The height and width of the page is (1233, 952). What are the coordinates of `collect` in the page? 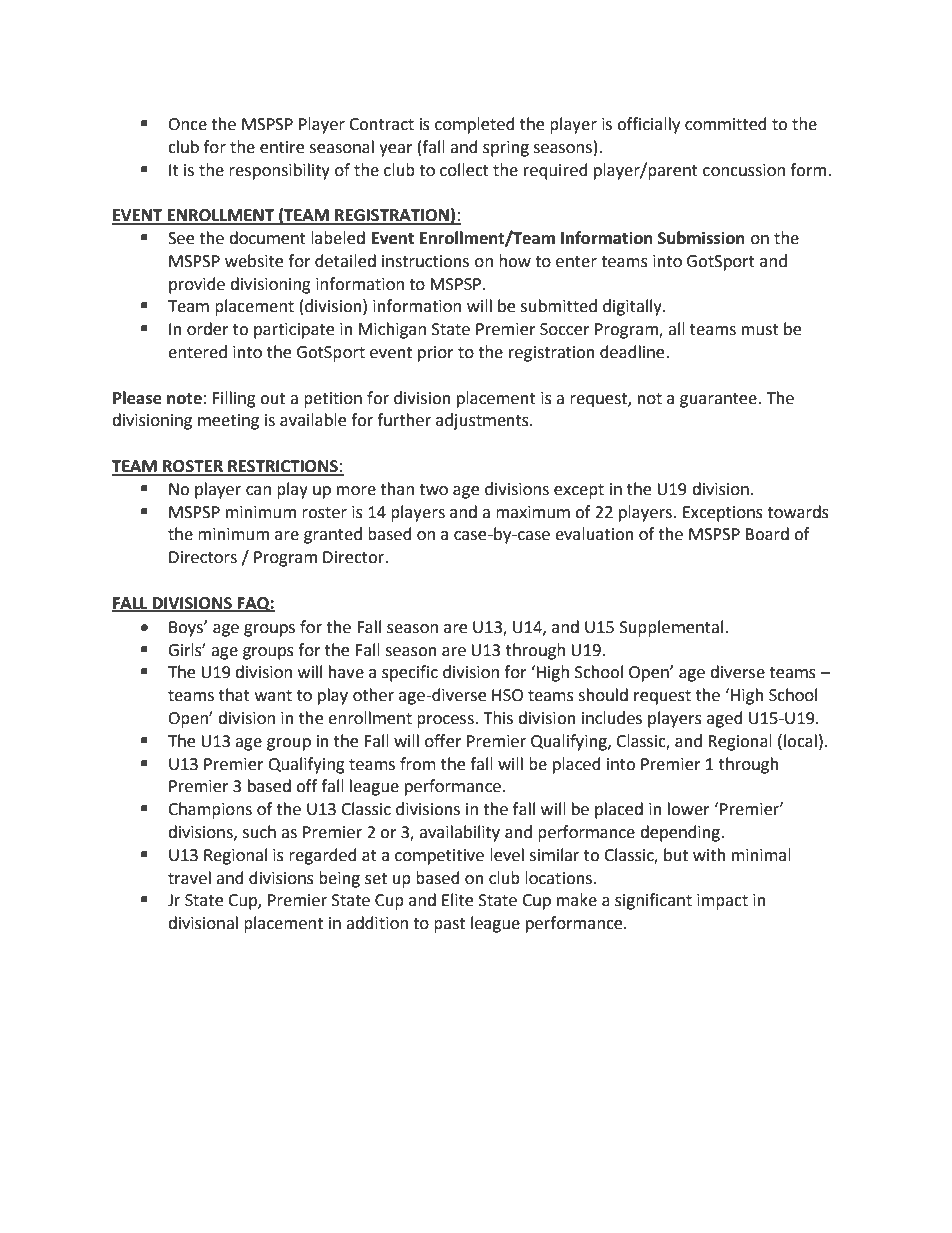 It's located at (464, 170).
